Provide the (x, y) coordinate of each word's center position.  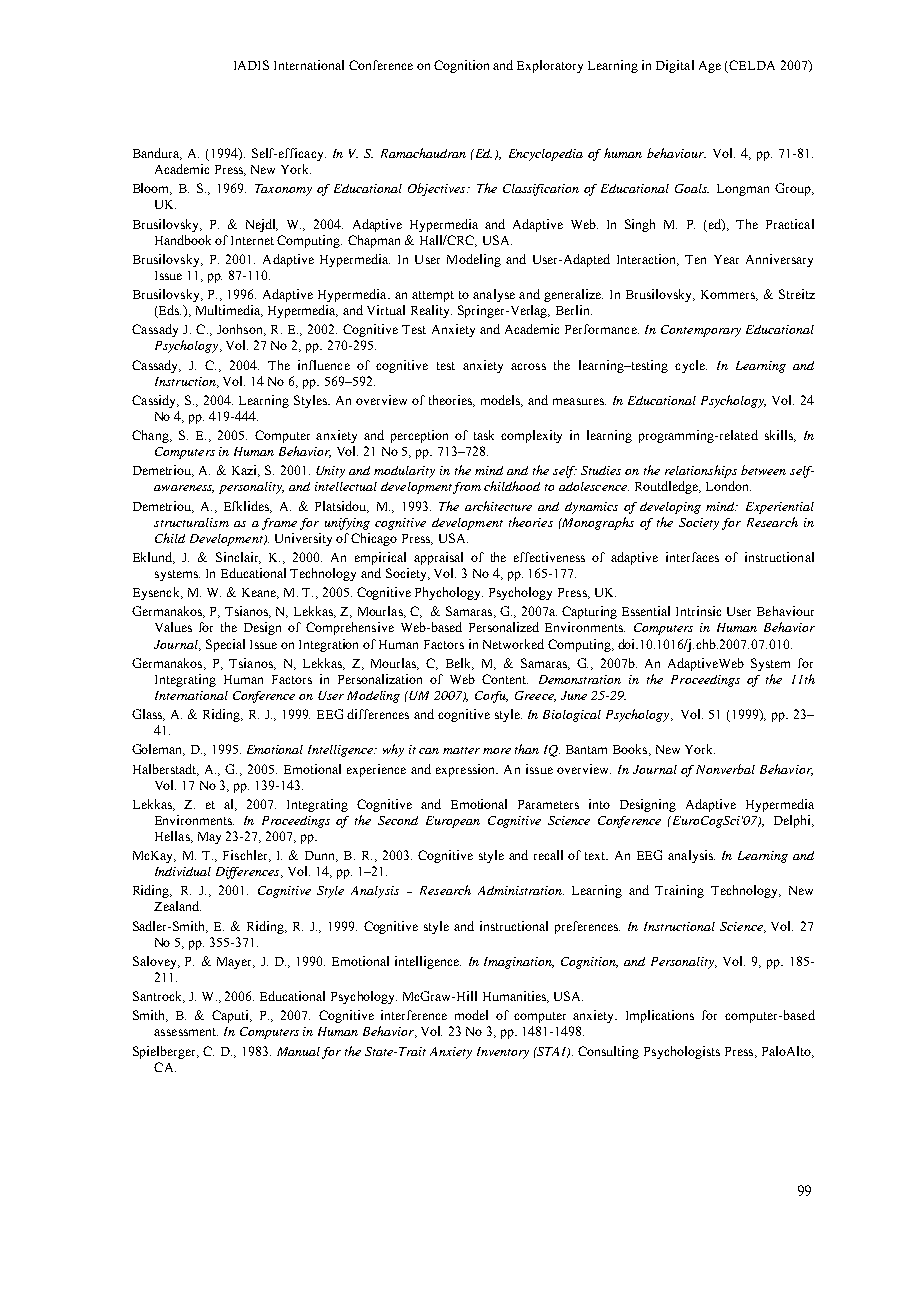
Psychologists (682, 1052)
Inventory (503, 1053)
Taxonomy (283, 190)
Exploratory (550, 66)
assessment (186, 1032)
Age (710, 67)
